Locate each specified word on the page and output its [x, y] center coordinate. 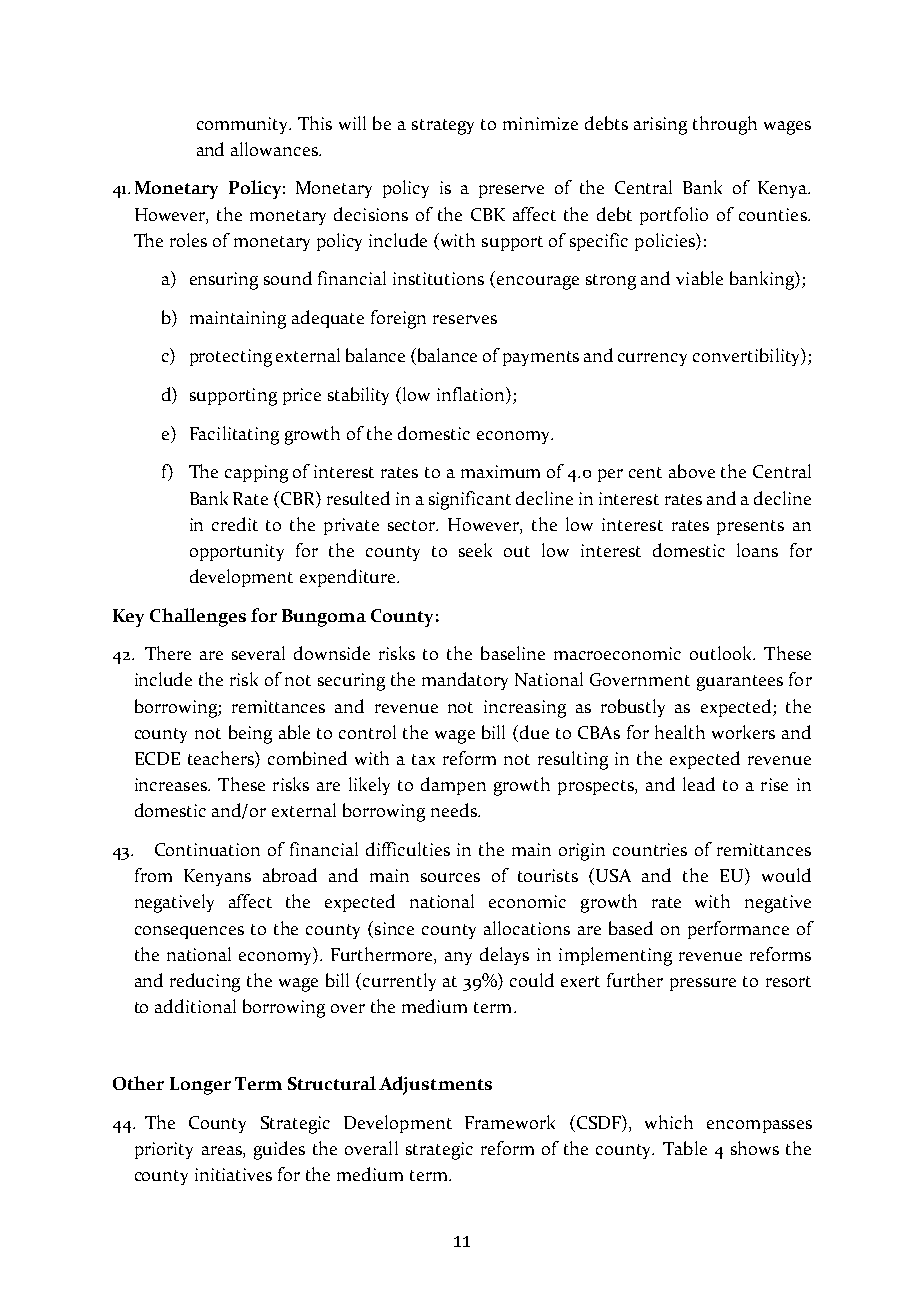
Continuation [207, 849]
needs [455, 810]
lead [699, 784]
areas [223, 1152]
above [692, 471]
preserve [511, 191]
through [725, 125]
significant [470, 500]
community [244, 125]
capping [256, 474]
